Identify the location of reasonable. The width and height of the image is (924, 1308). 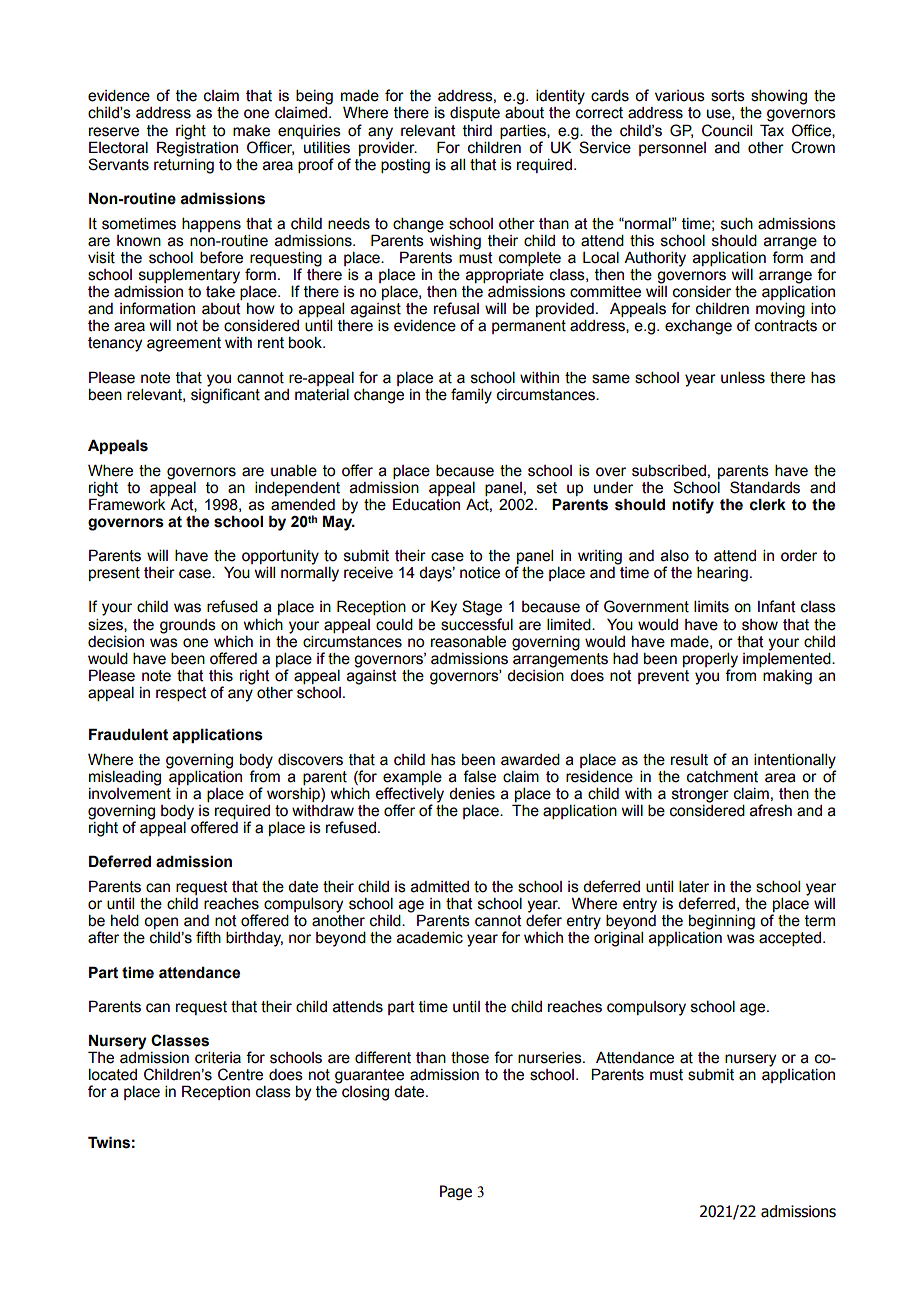
(468, 642).
